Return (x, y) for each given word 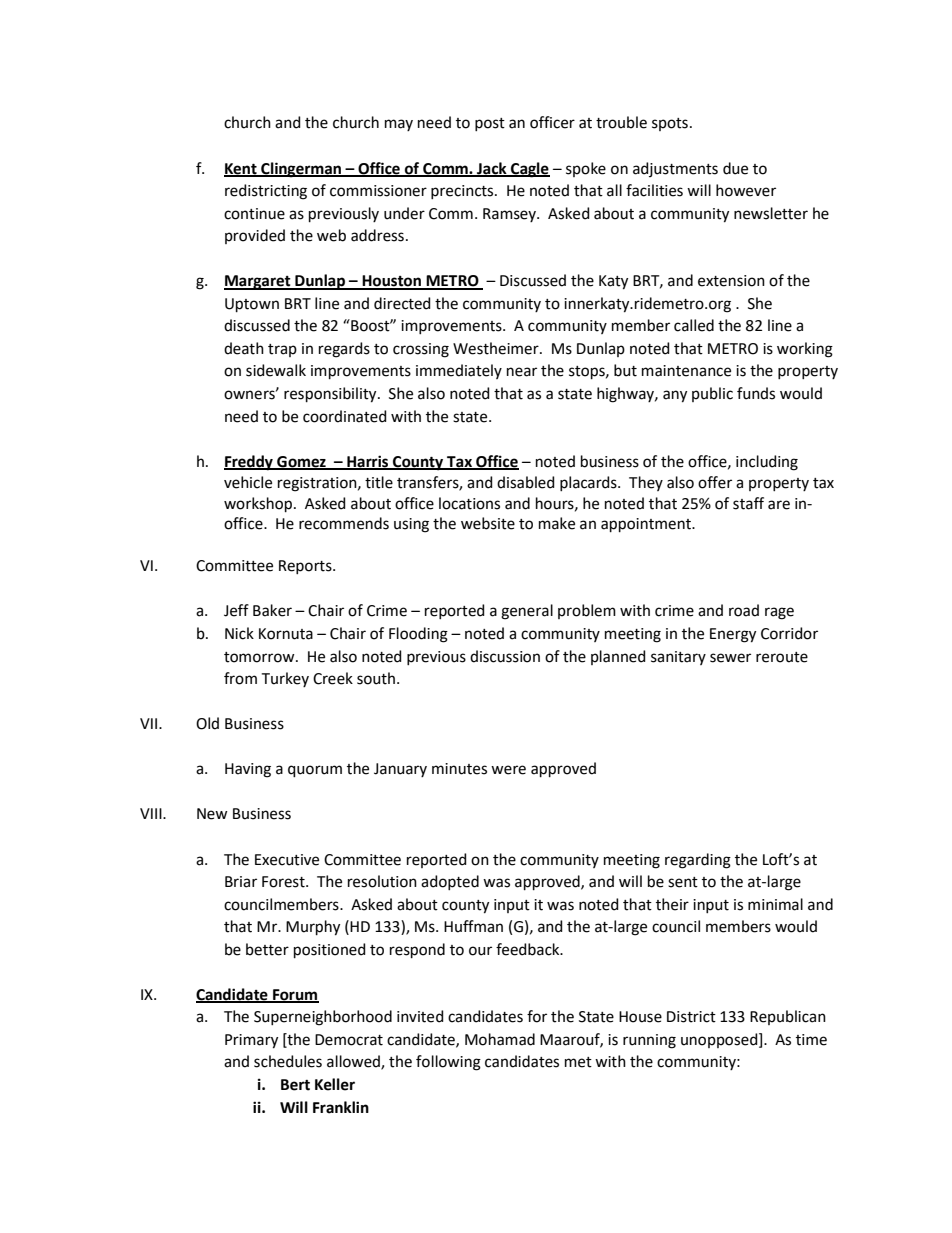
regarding (698, 861)
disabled (526, 482)
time (811, 1040)
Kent (241, 169)
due (735, 168)
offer (715, 482)
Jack (492, 169)
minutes (459, 769)
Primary (251, 1041)
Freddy (249, 463)
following (448, 1063)
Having (248, 770)
